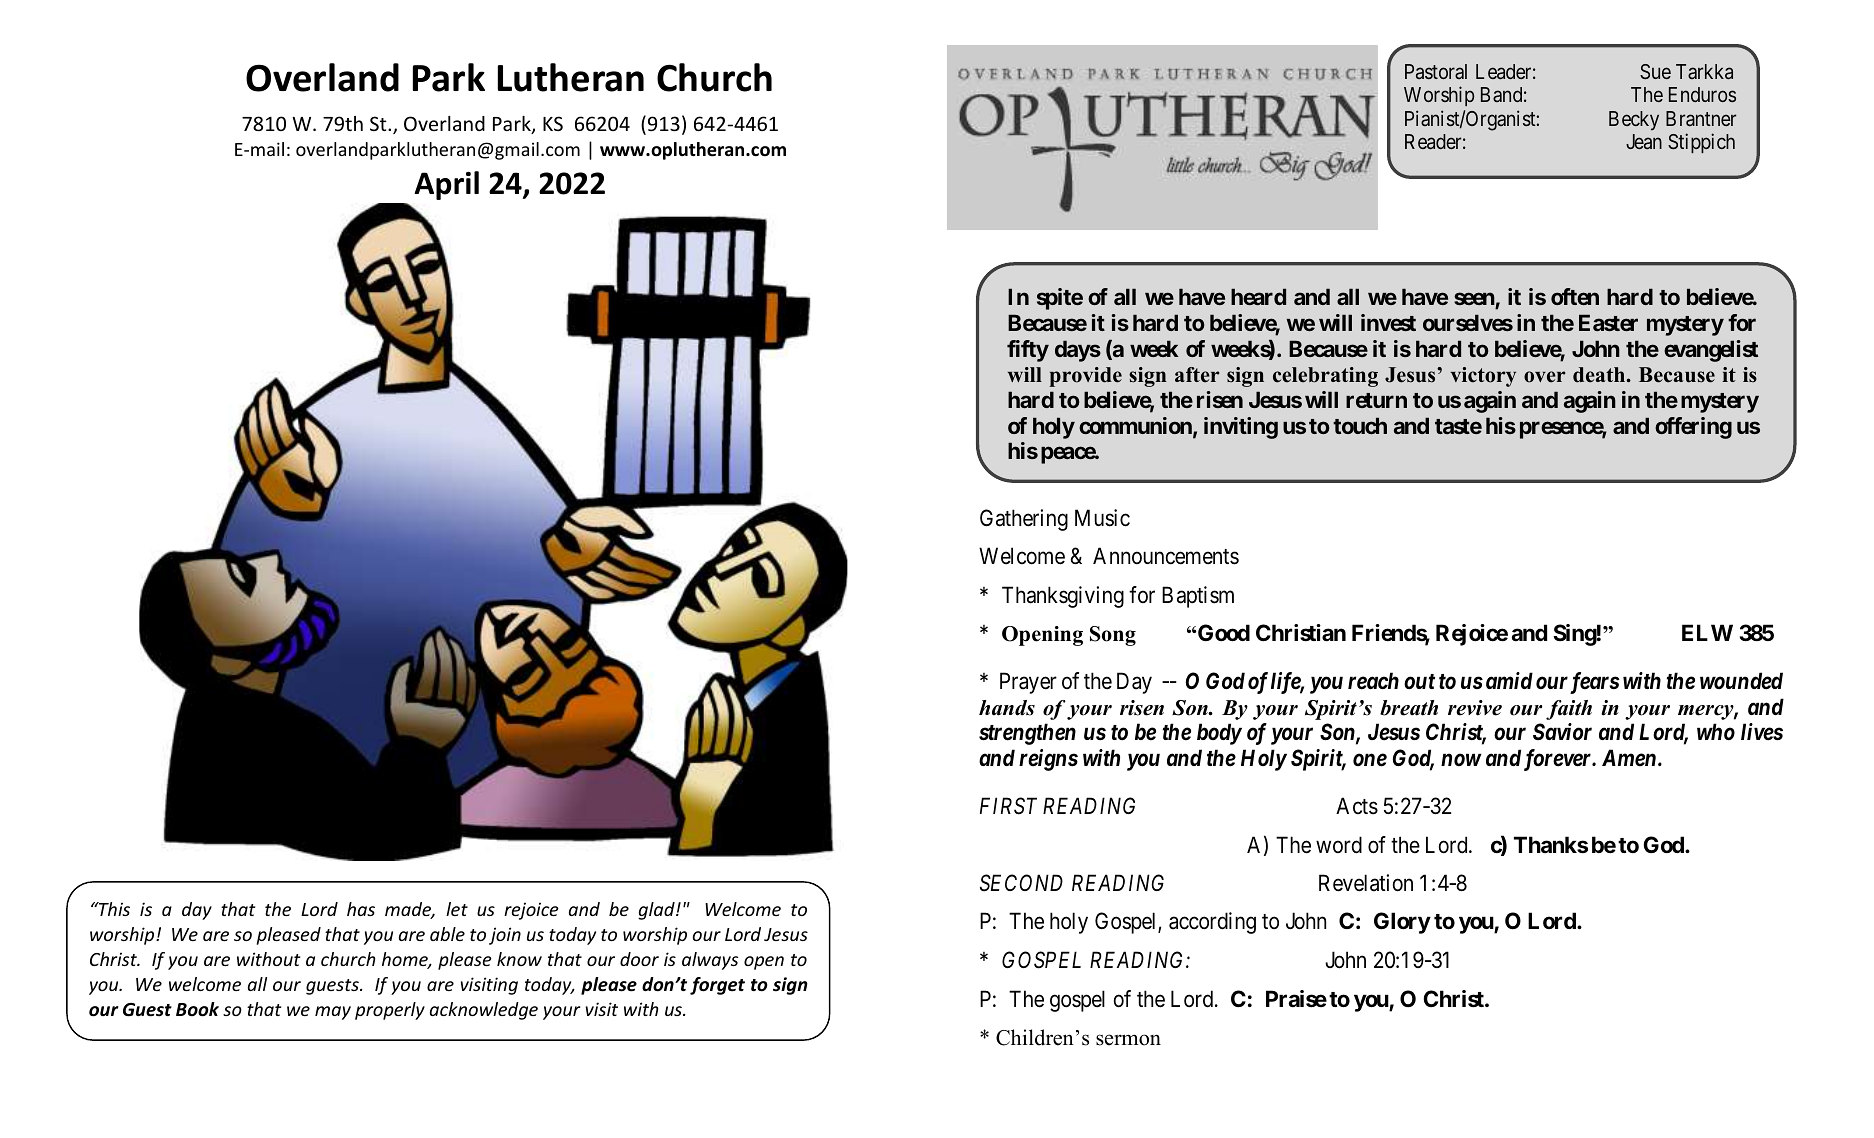  I want to click on Pastoral, so click(1436, 71).
